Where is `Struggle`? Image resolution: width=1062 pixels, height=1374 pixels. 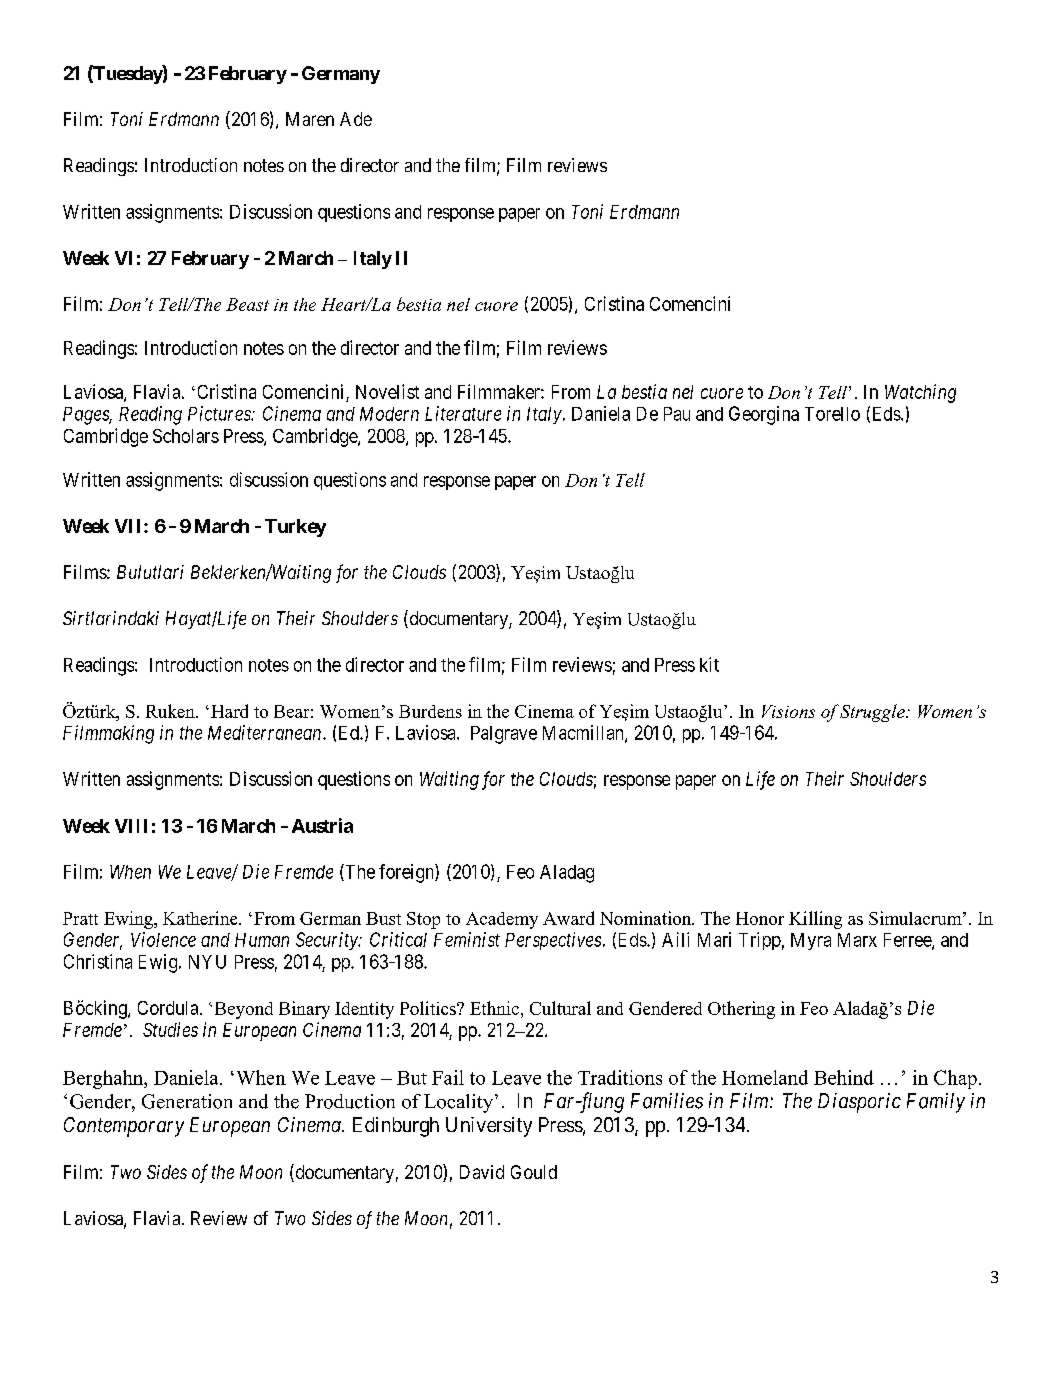 Struggle is located at coordinates (873, 713).
